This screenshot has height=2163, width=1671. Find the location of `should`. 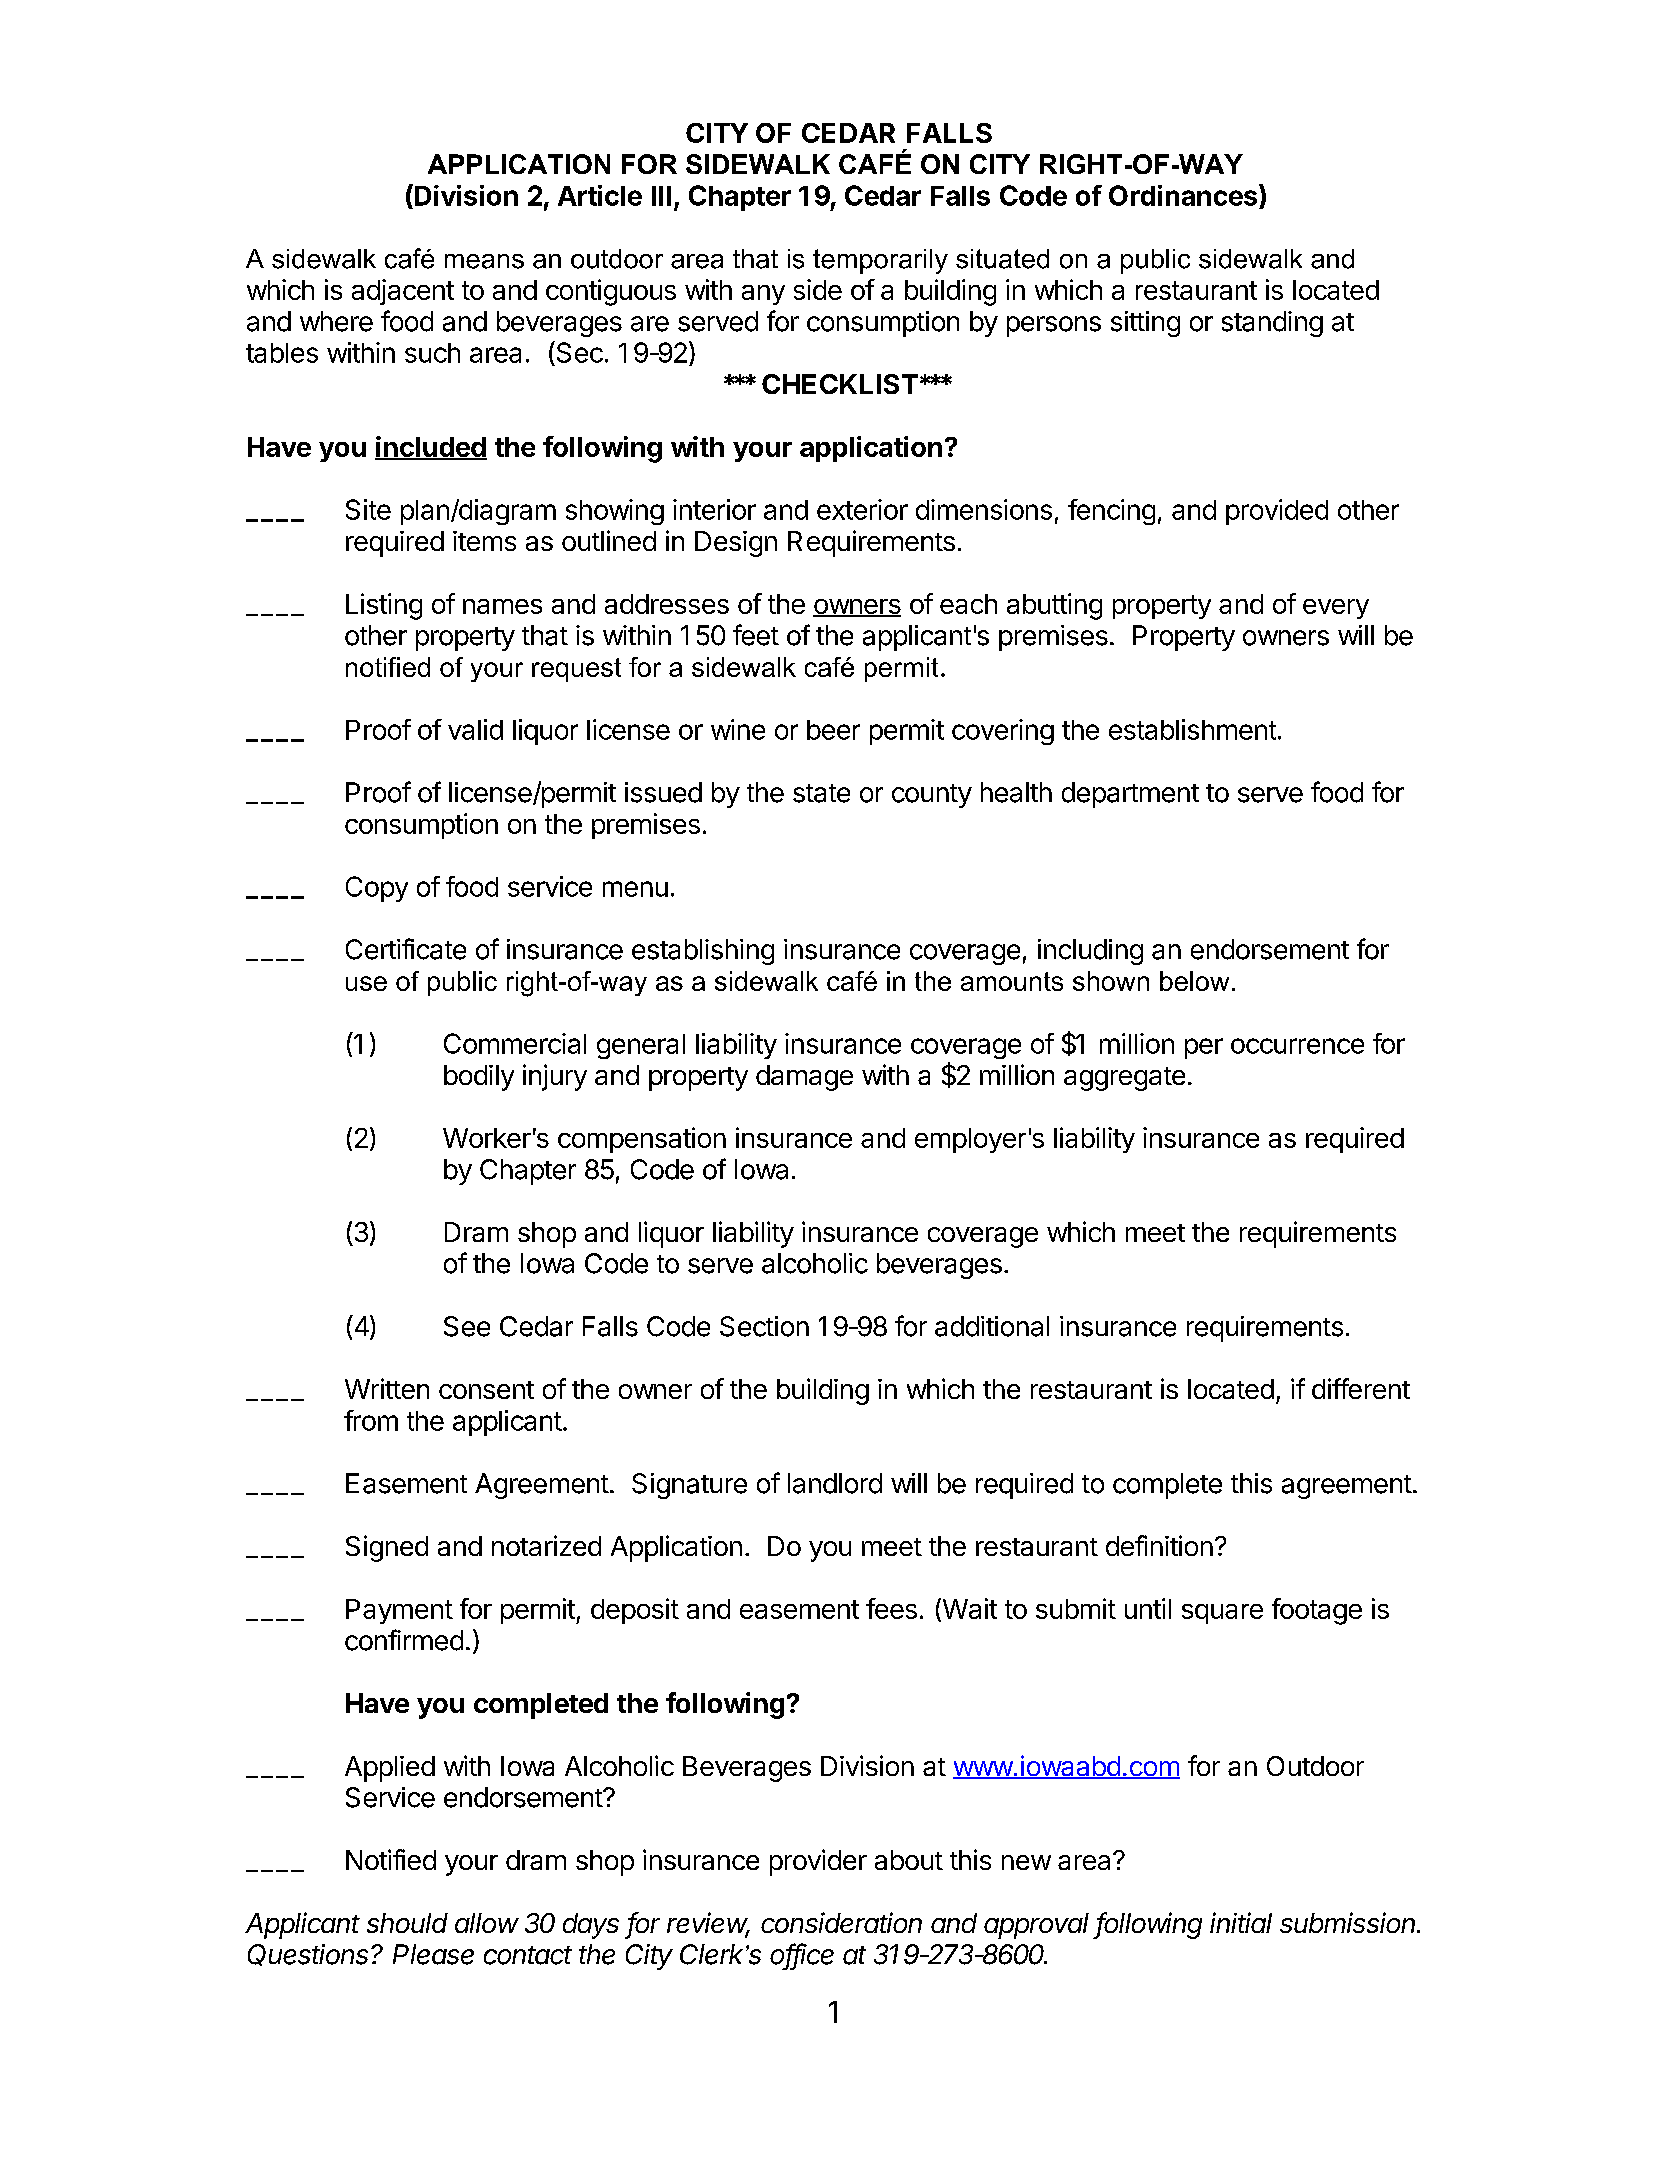

should is located at coordinates (407, 1923).
